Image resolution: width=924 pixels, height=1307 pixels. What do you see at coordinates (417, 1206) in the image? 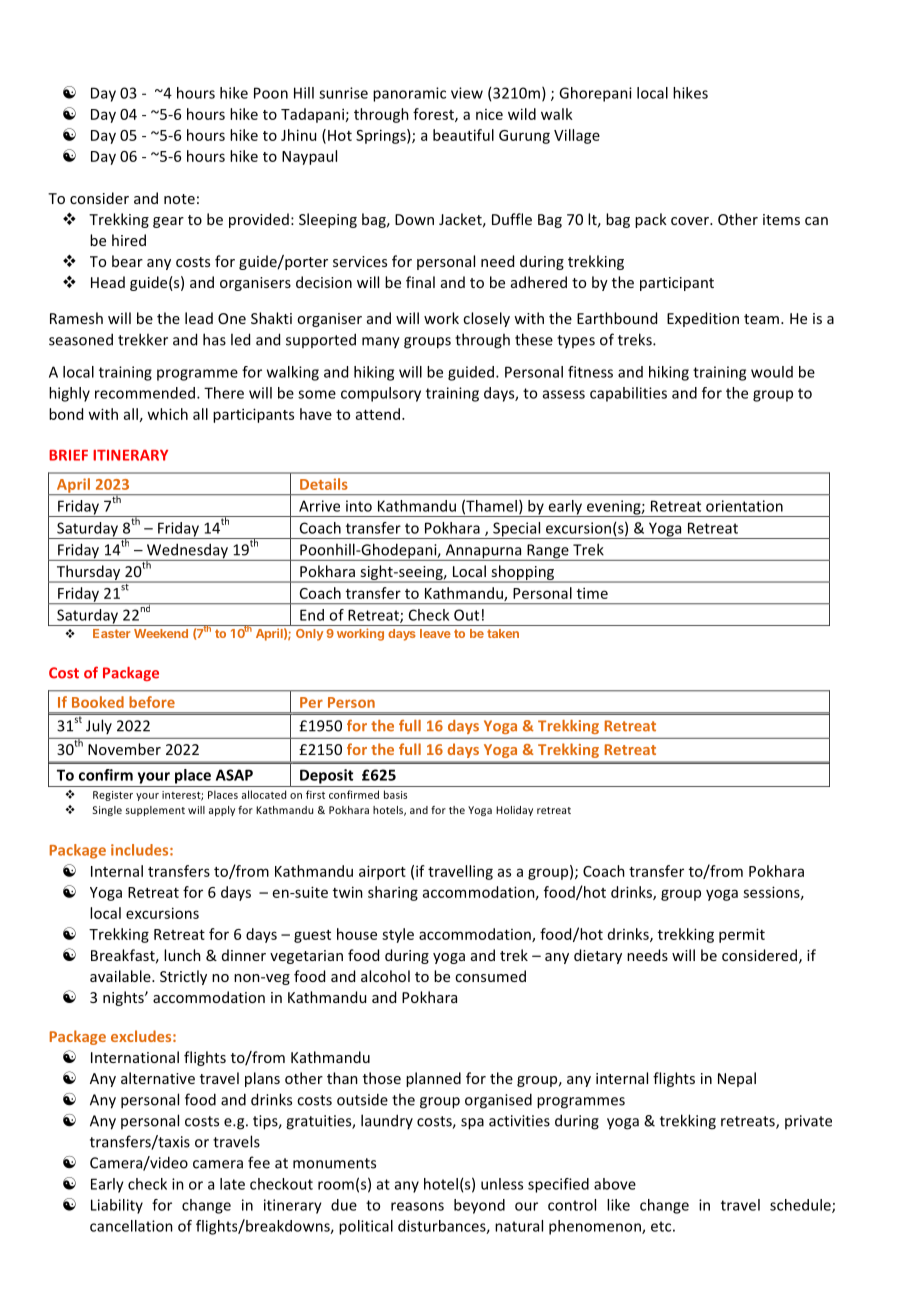
I see `reasons` at bounding box center [417, 1206].
